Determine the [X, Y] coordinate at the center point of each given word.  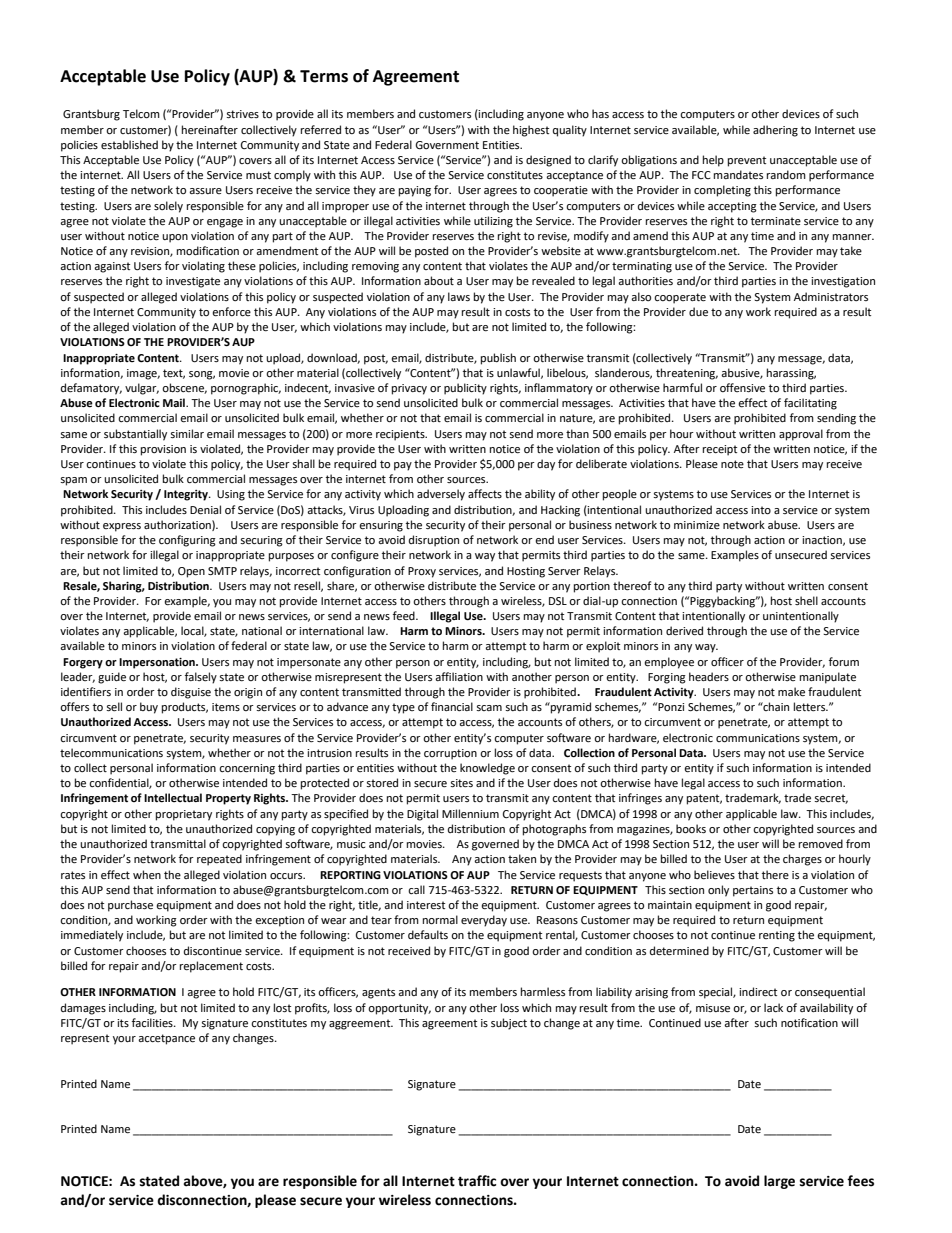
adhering [775, 131]
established [129, 145]
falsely [201, 678]
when [147, 874]
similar [187, 433]
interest [426, 905]
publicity [465, 389]
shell [806, 601]
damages [83, 1009]
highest [531, 131]
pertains [753, 891]
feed [405, 616]
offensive [742, 388]
